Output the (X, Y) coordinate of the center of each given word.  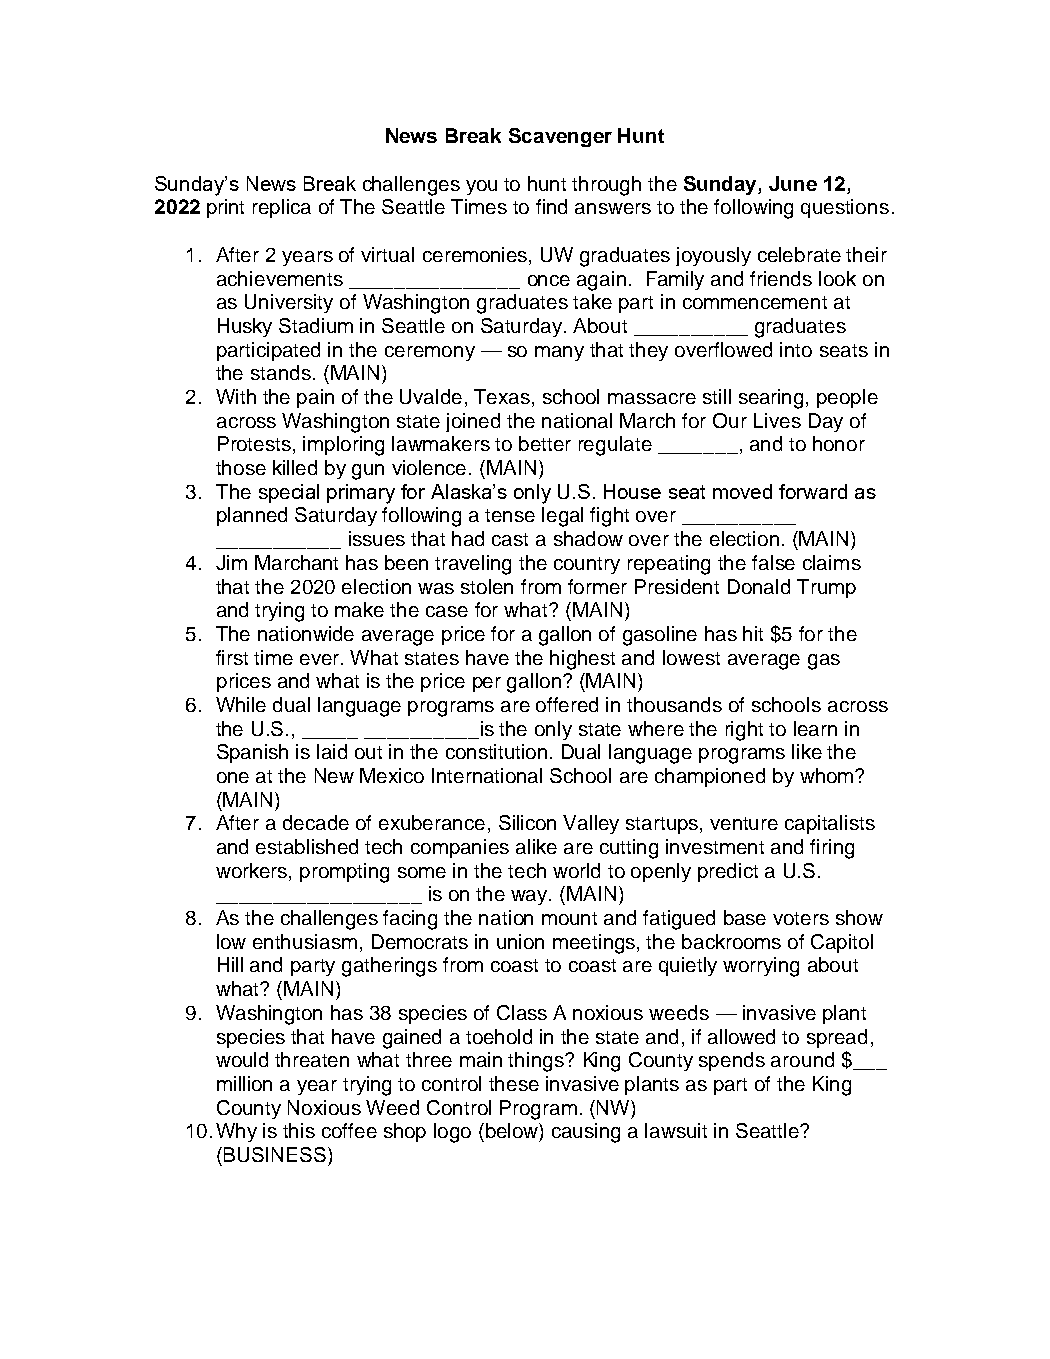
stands (281, 372)
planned (252, 516)
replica (282, 208)
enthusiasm (305, 941)
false (773, 562)
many (559, 353)
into (796, 349)
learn (815, 728)
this (299, 1130)
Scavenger (560, 137)
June (793, 183)
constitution (496, 751)
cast (510, 539)
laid (332, 751)
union (520, 941)
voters (801, 918)
